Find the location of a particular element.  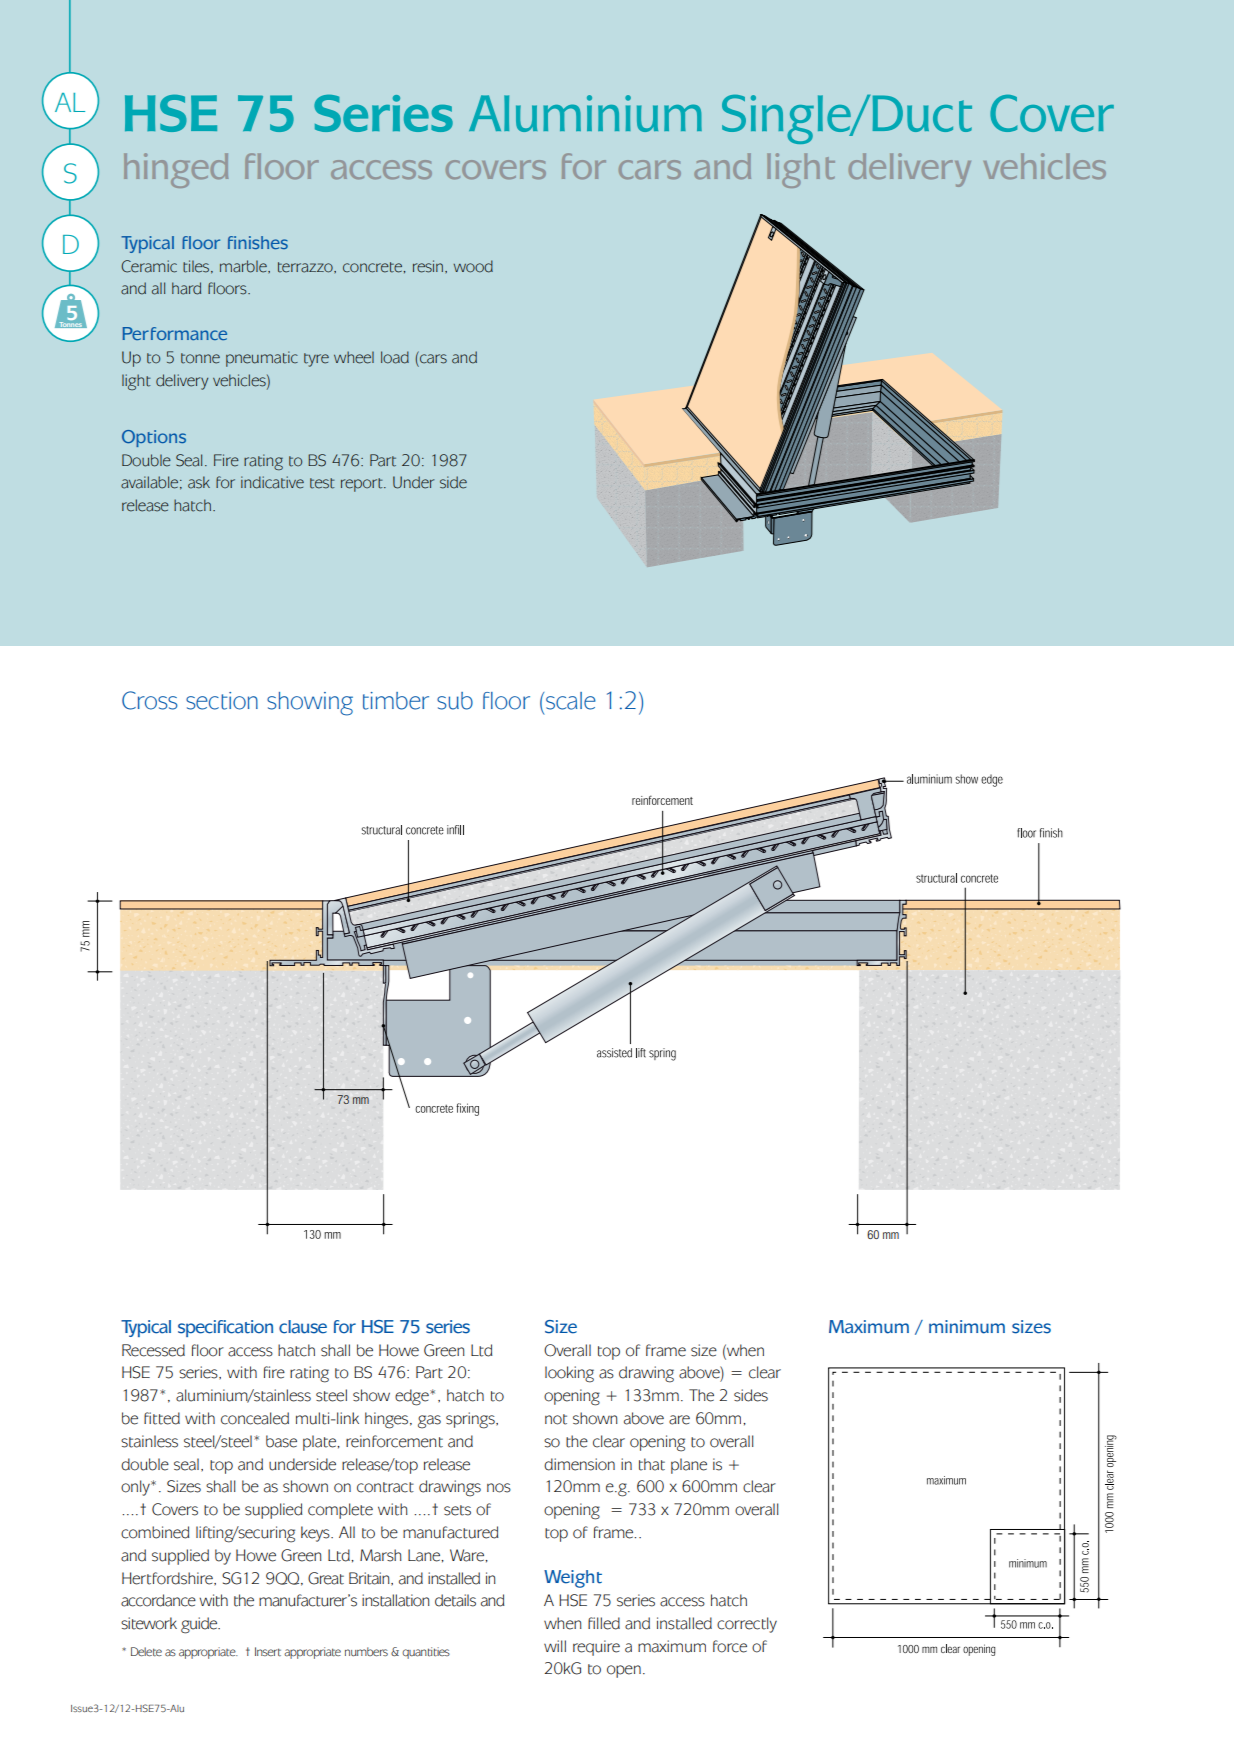

wood is located at coordinates (473, 266).
